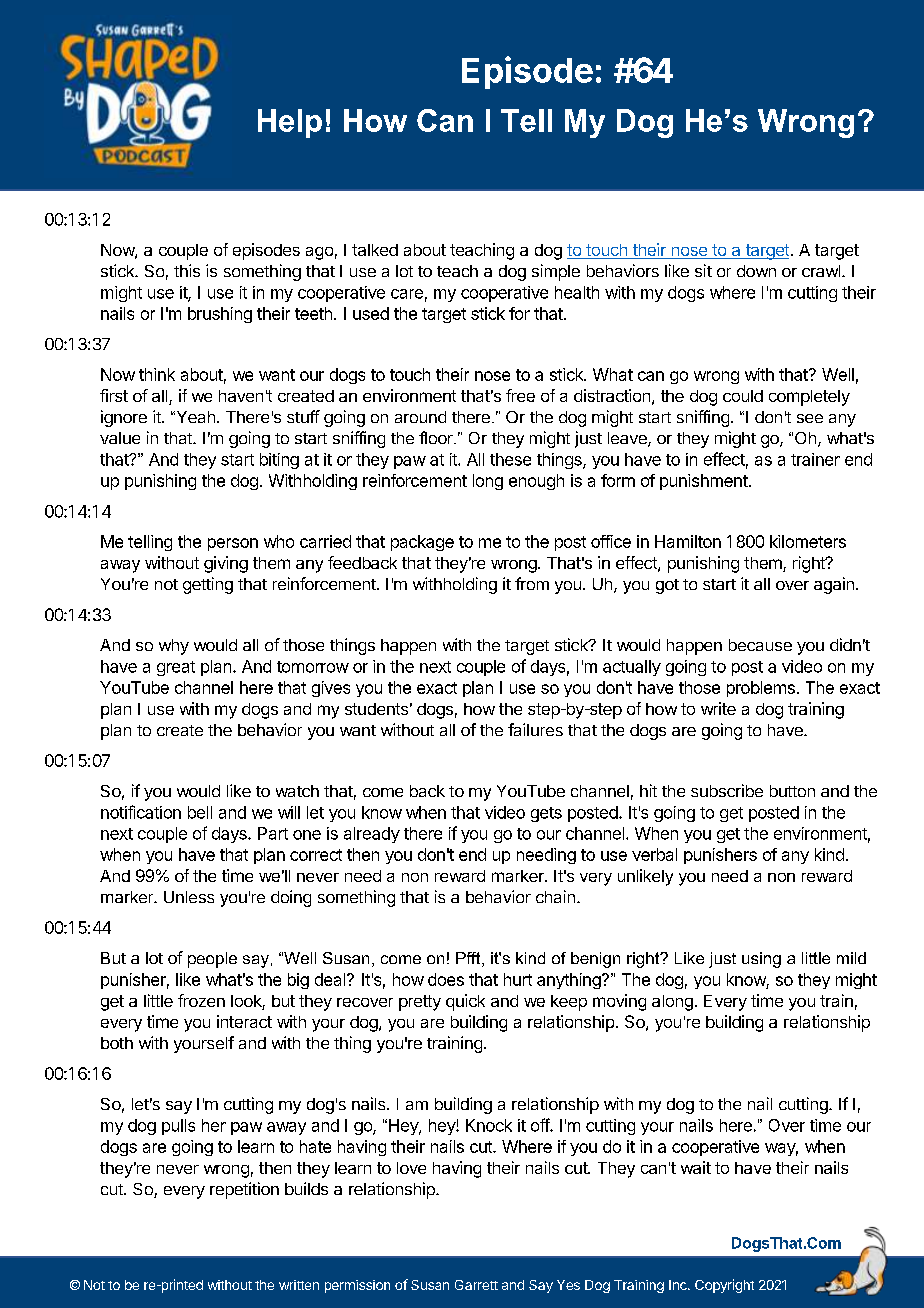 The image size is (924, 1308). Describe the element at coordinates (244, 1190) in the screenshot. I see `repetition` at that location.
